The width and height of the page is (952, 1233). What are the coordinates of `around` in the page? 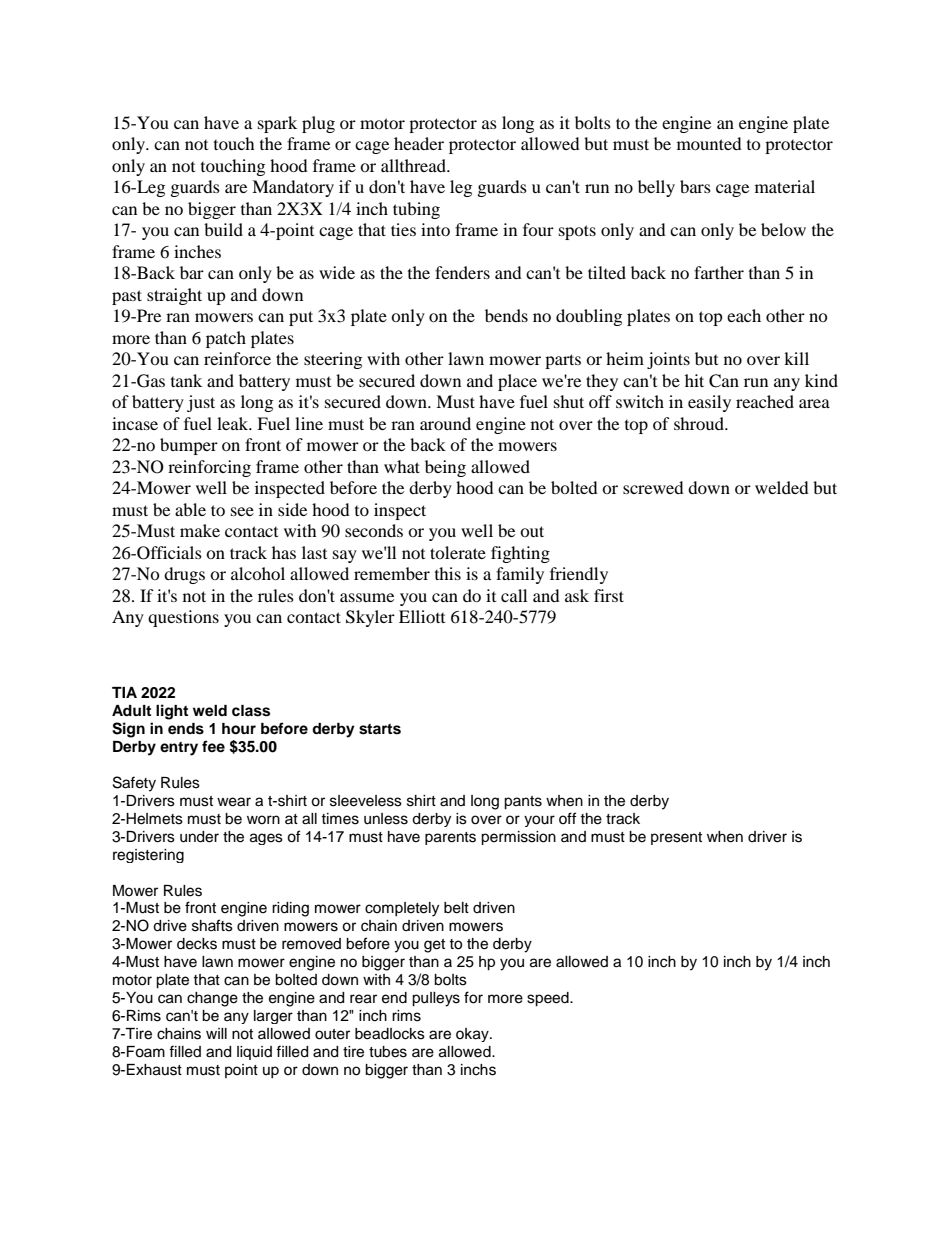 It's located at (445, 423).
